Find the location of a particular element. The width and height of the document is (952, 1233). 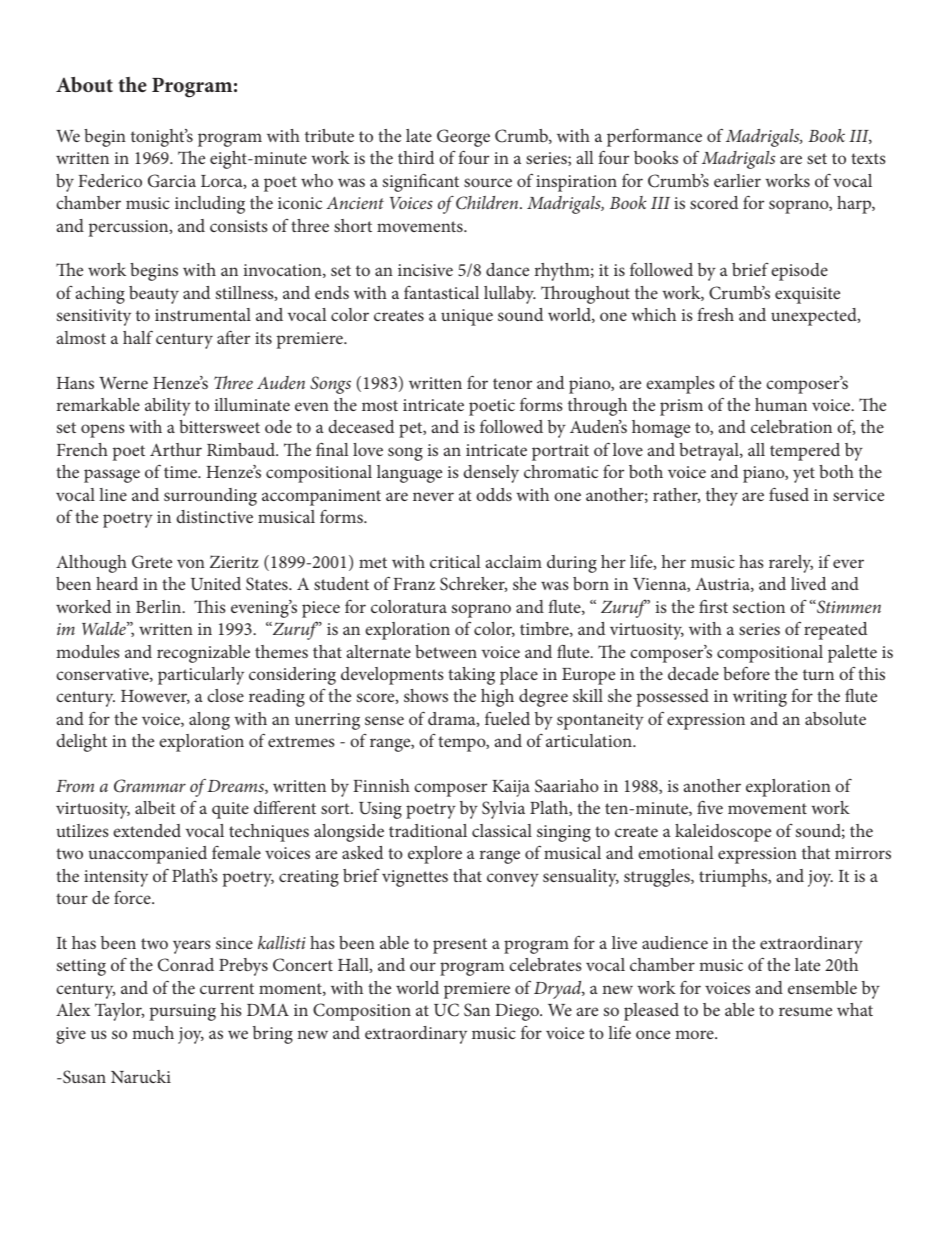

tenor is located at coordinates (512, 383).
